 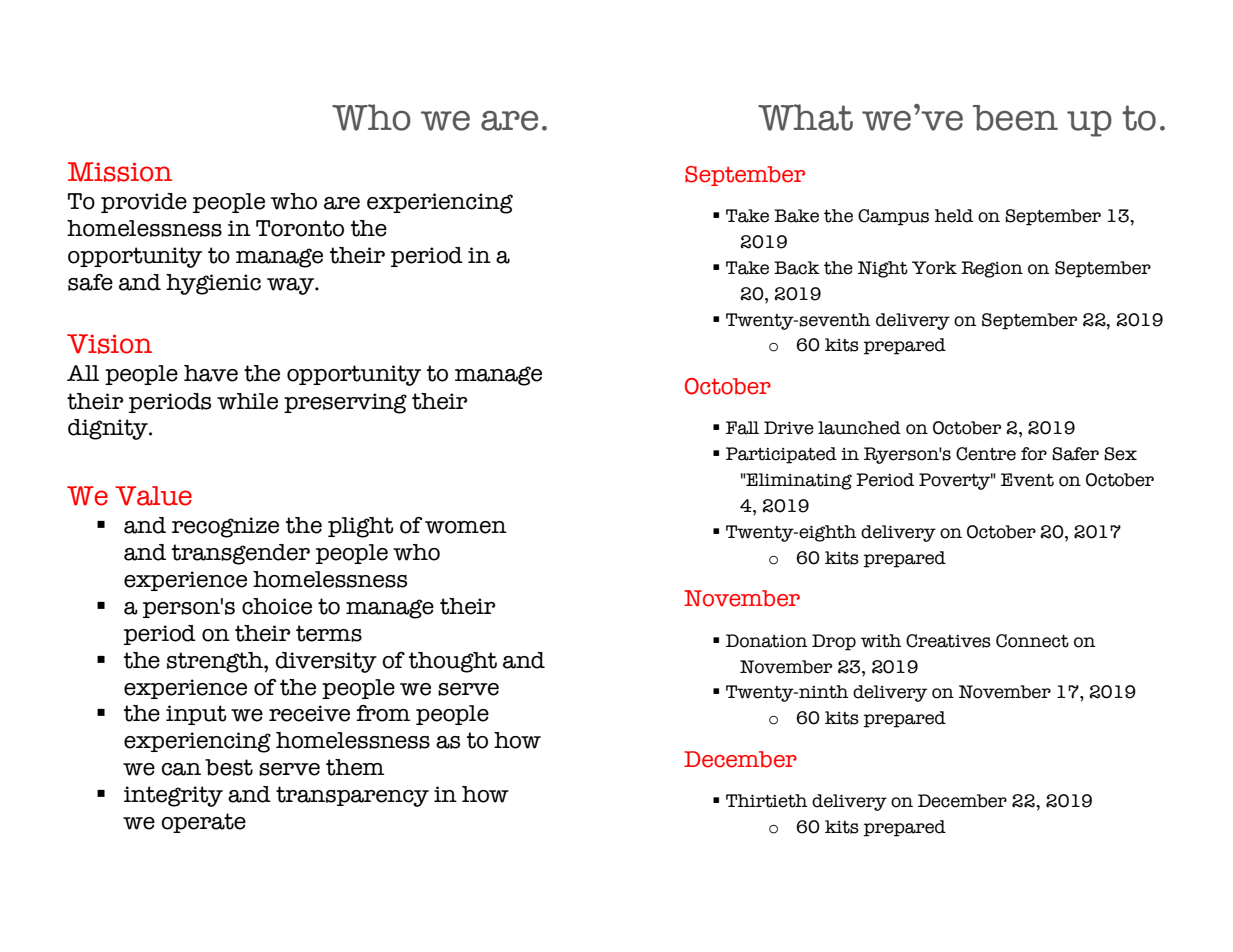 What do you see at coordinates (781, 455) in the image?
I see `Participated` at bounding box center [781, 455].
